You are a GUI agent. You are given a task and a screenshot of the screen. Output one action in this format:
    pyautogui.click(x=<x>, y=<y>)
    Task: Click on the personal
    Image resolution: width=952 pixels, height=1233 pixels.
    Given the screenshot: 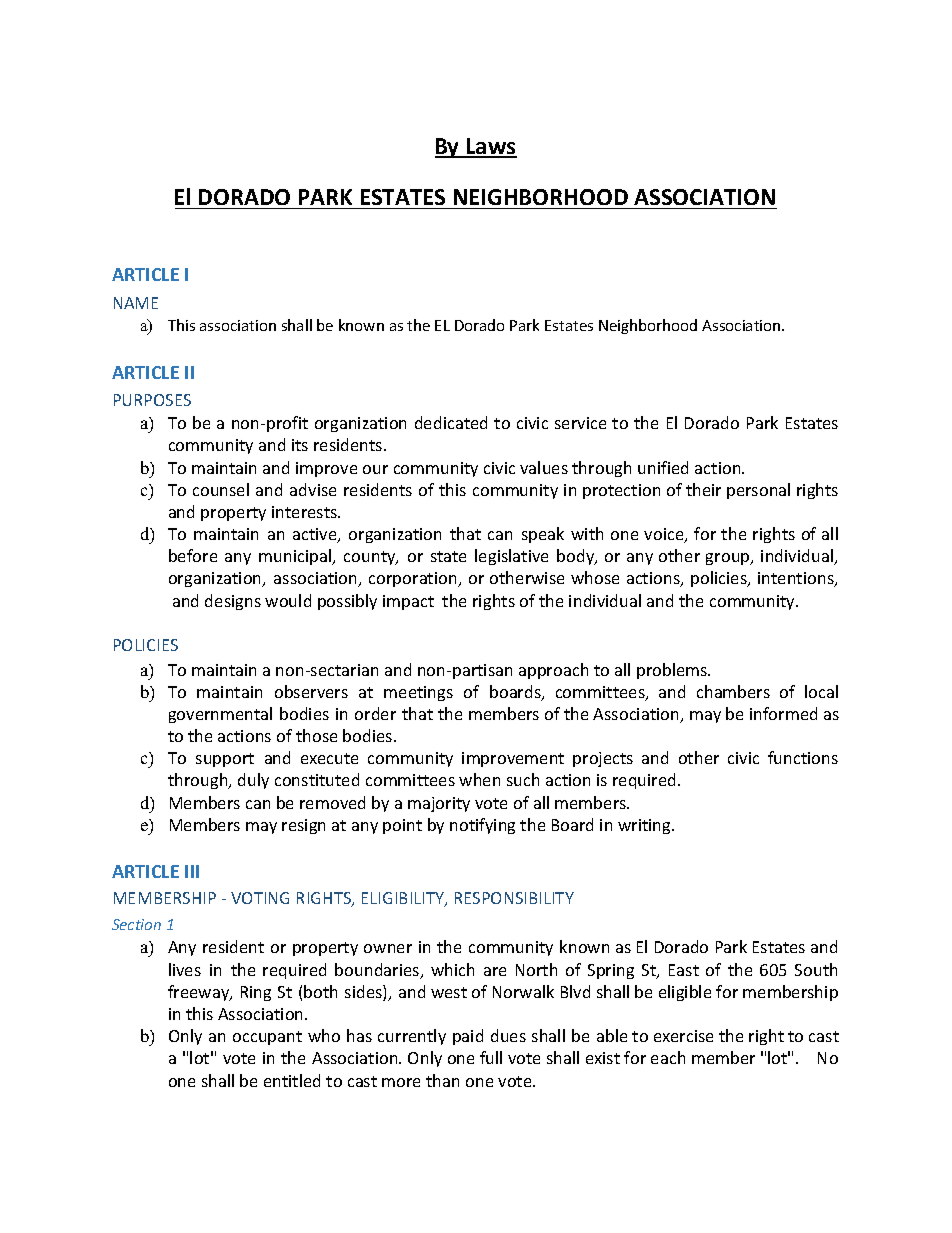 What is the action you would take?
    pyautogui.click(x=758, y=491)
